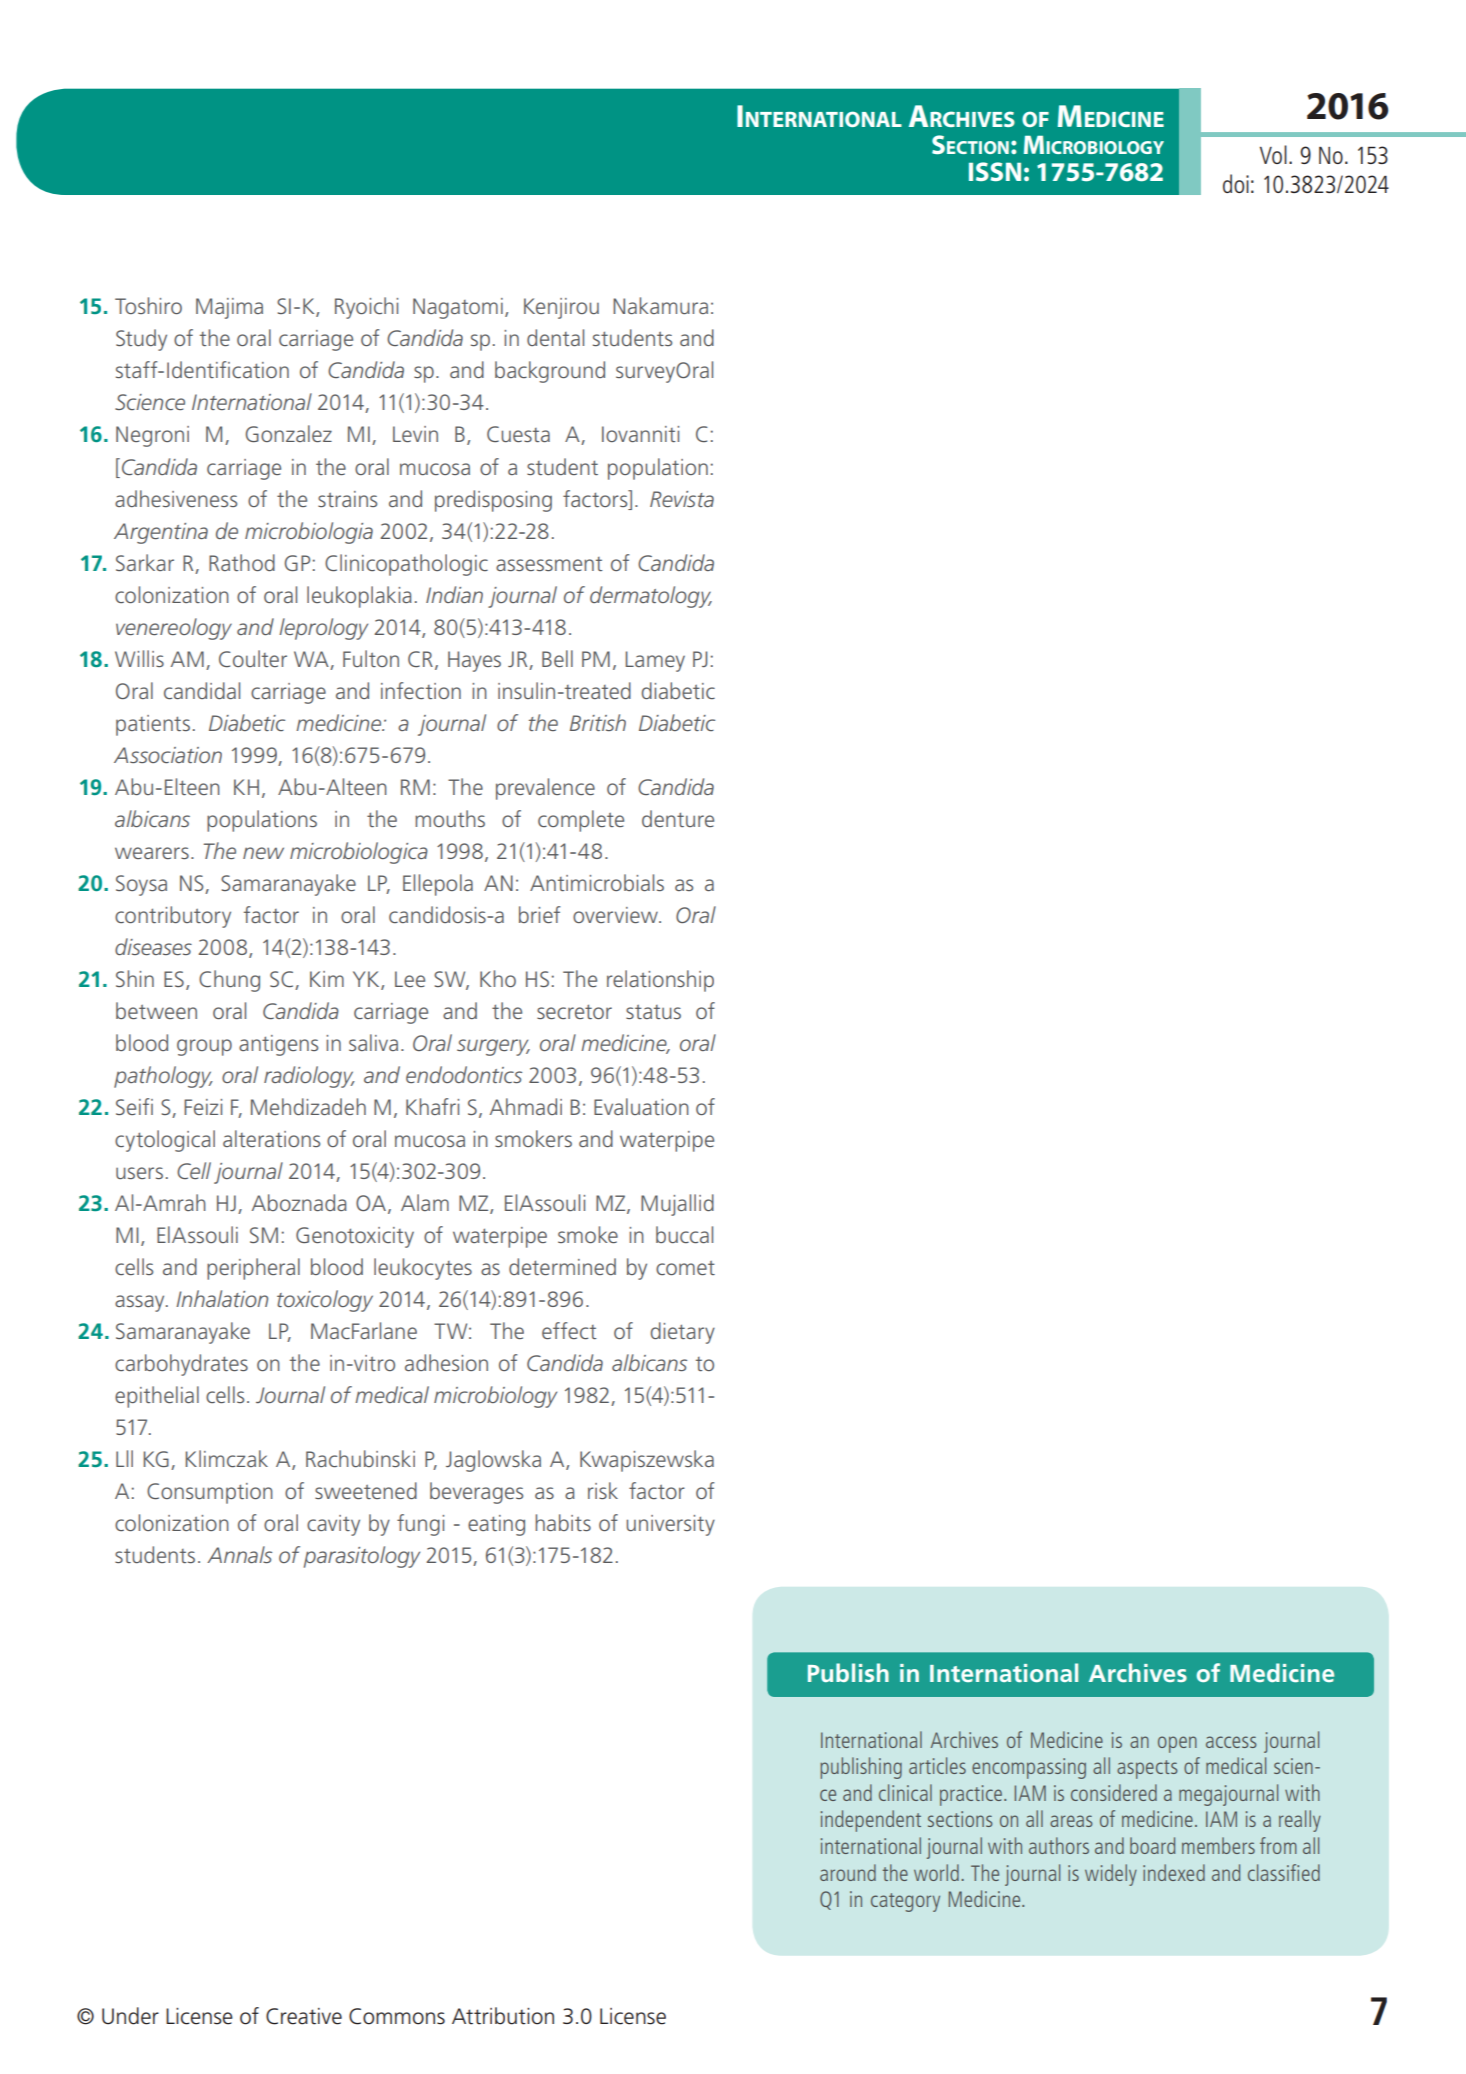  What do you see at coordinates (304, 2016) in the image?
I see `Creative` at bounding box center [304, 2016].
